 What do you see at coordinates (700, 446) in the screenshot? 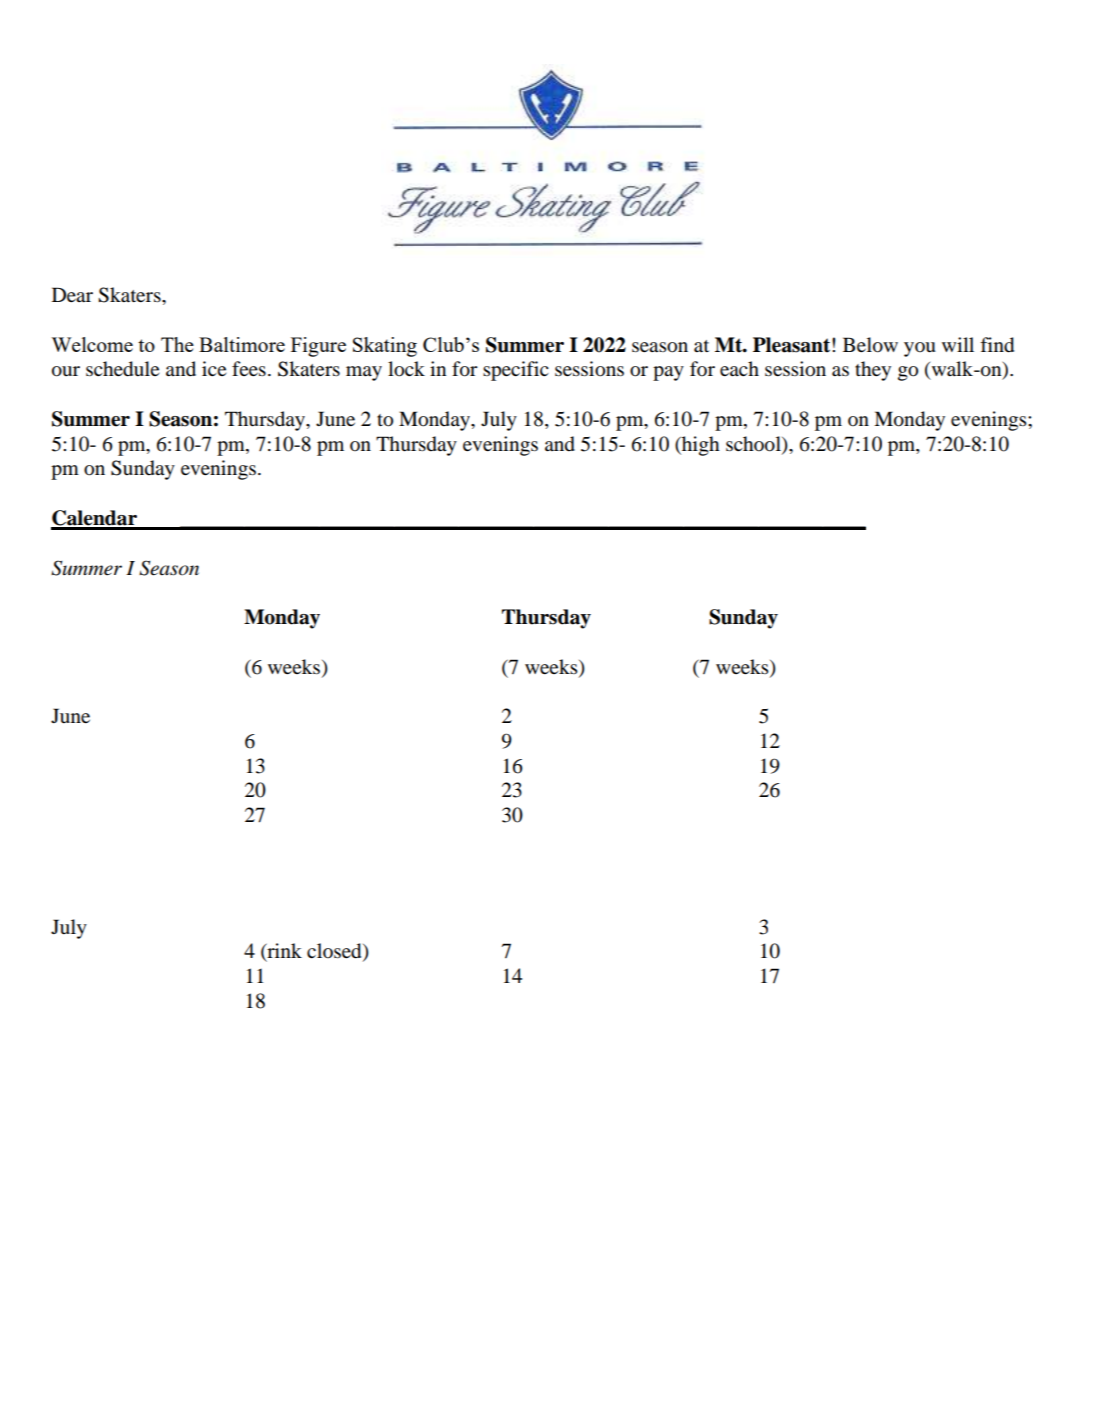
I see `high` at bounding box center [700, 446].
